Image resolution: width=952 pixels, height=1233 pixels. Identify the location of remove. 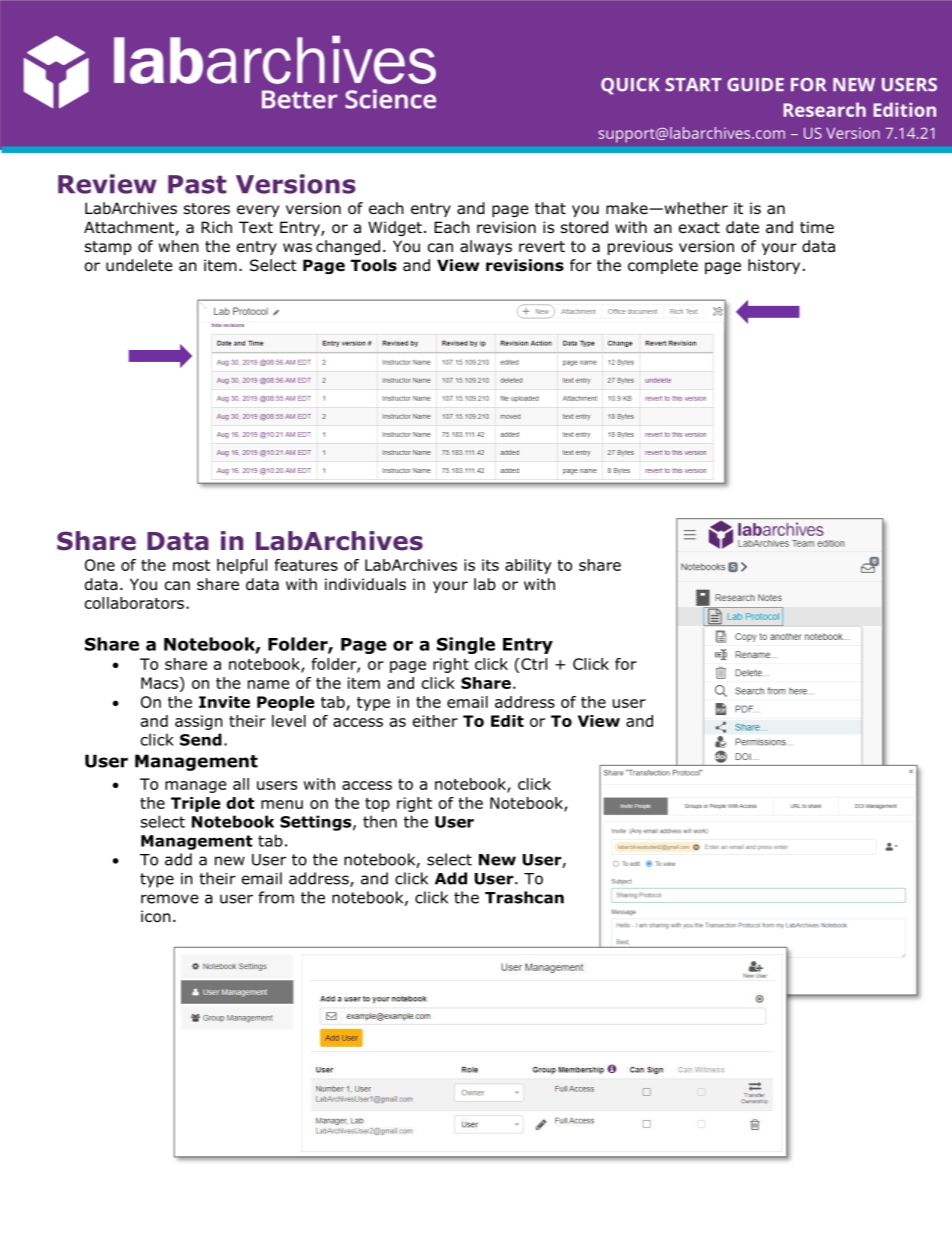
(170, 899).
